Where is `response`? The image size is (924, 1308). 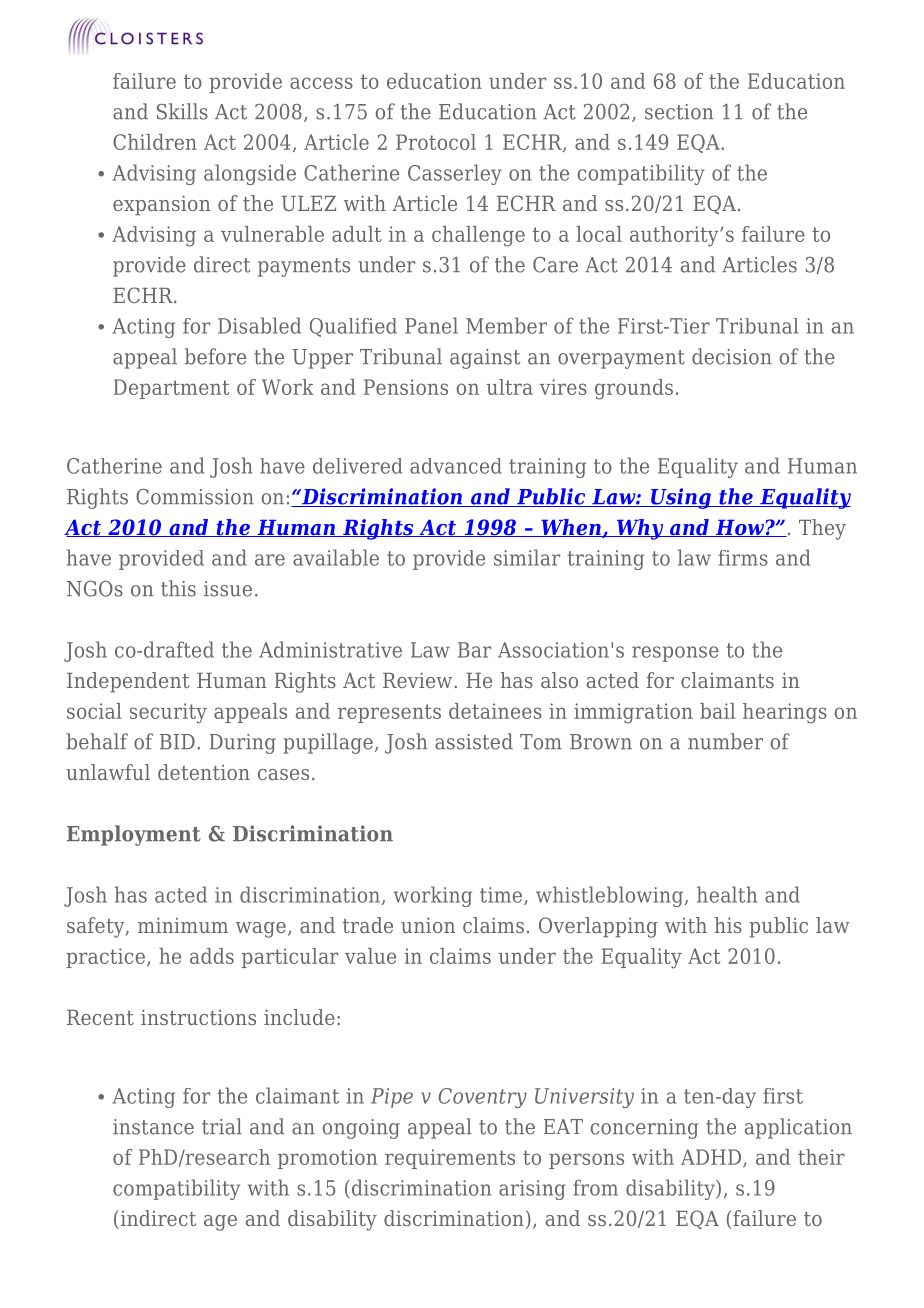
response is located at coordinates (675, 654).
